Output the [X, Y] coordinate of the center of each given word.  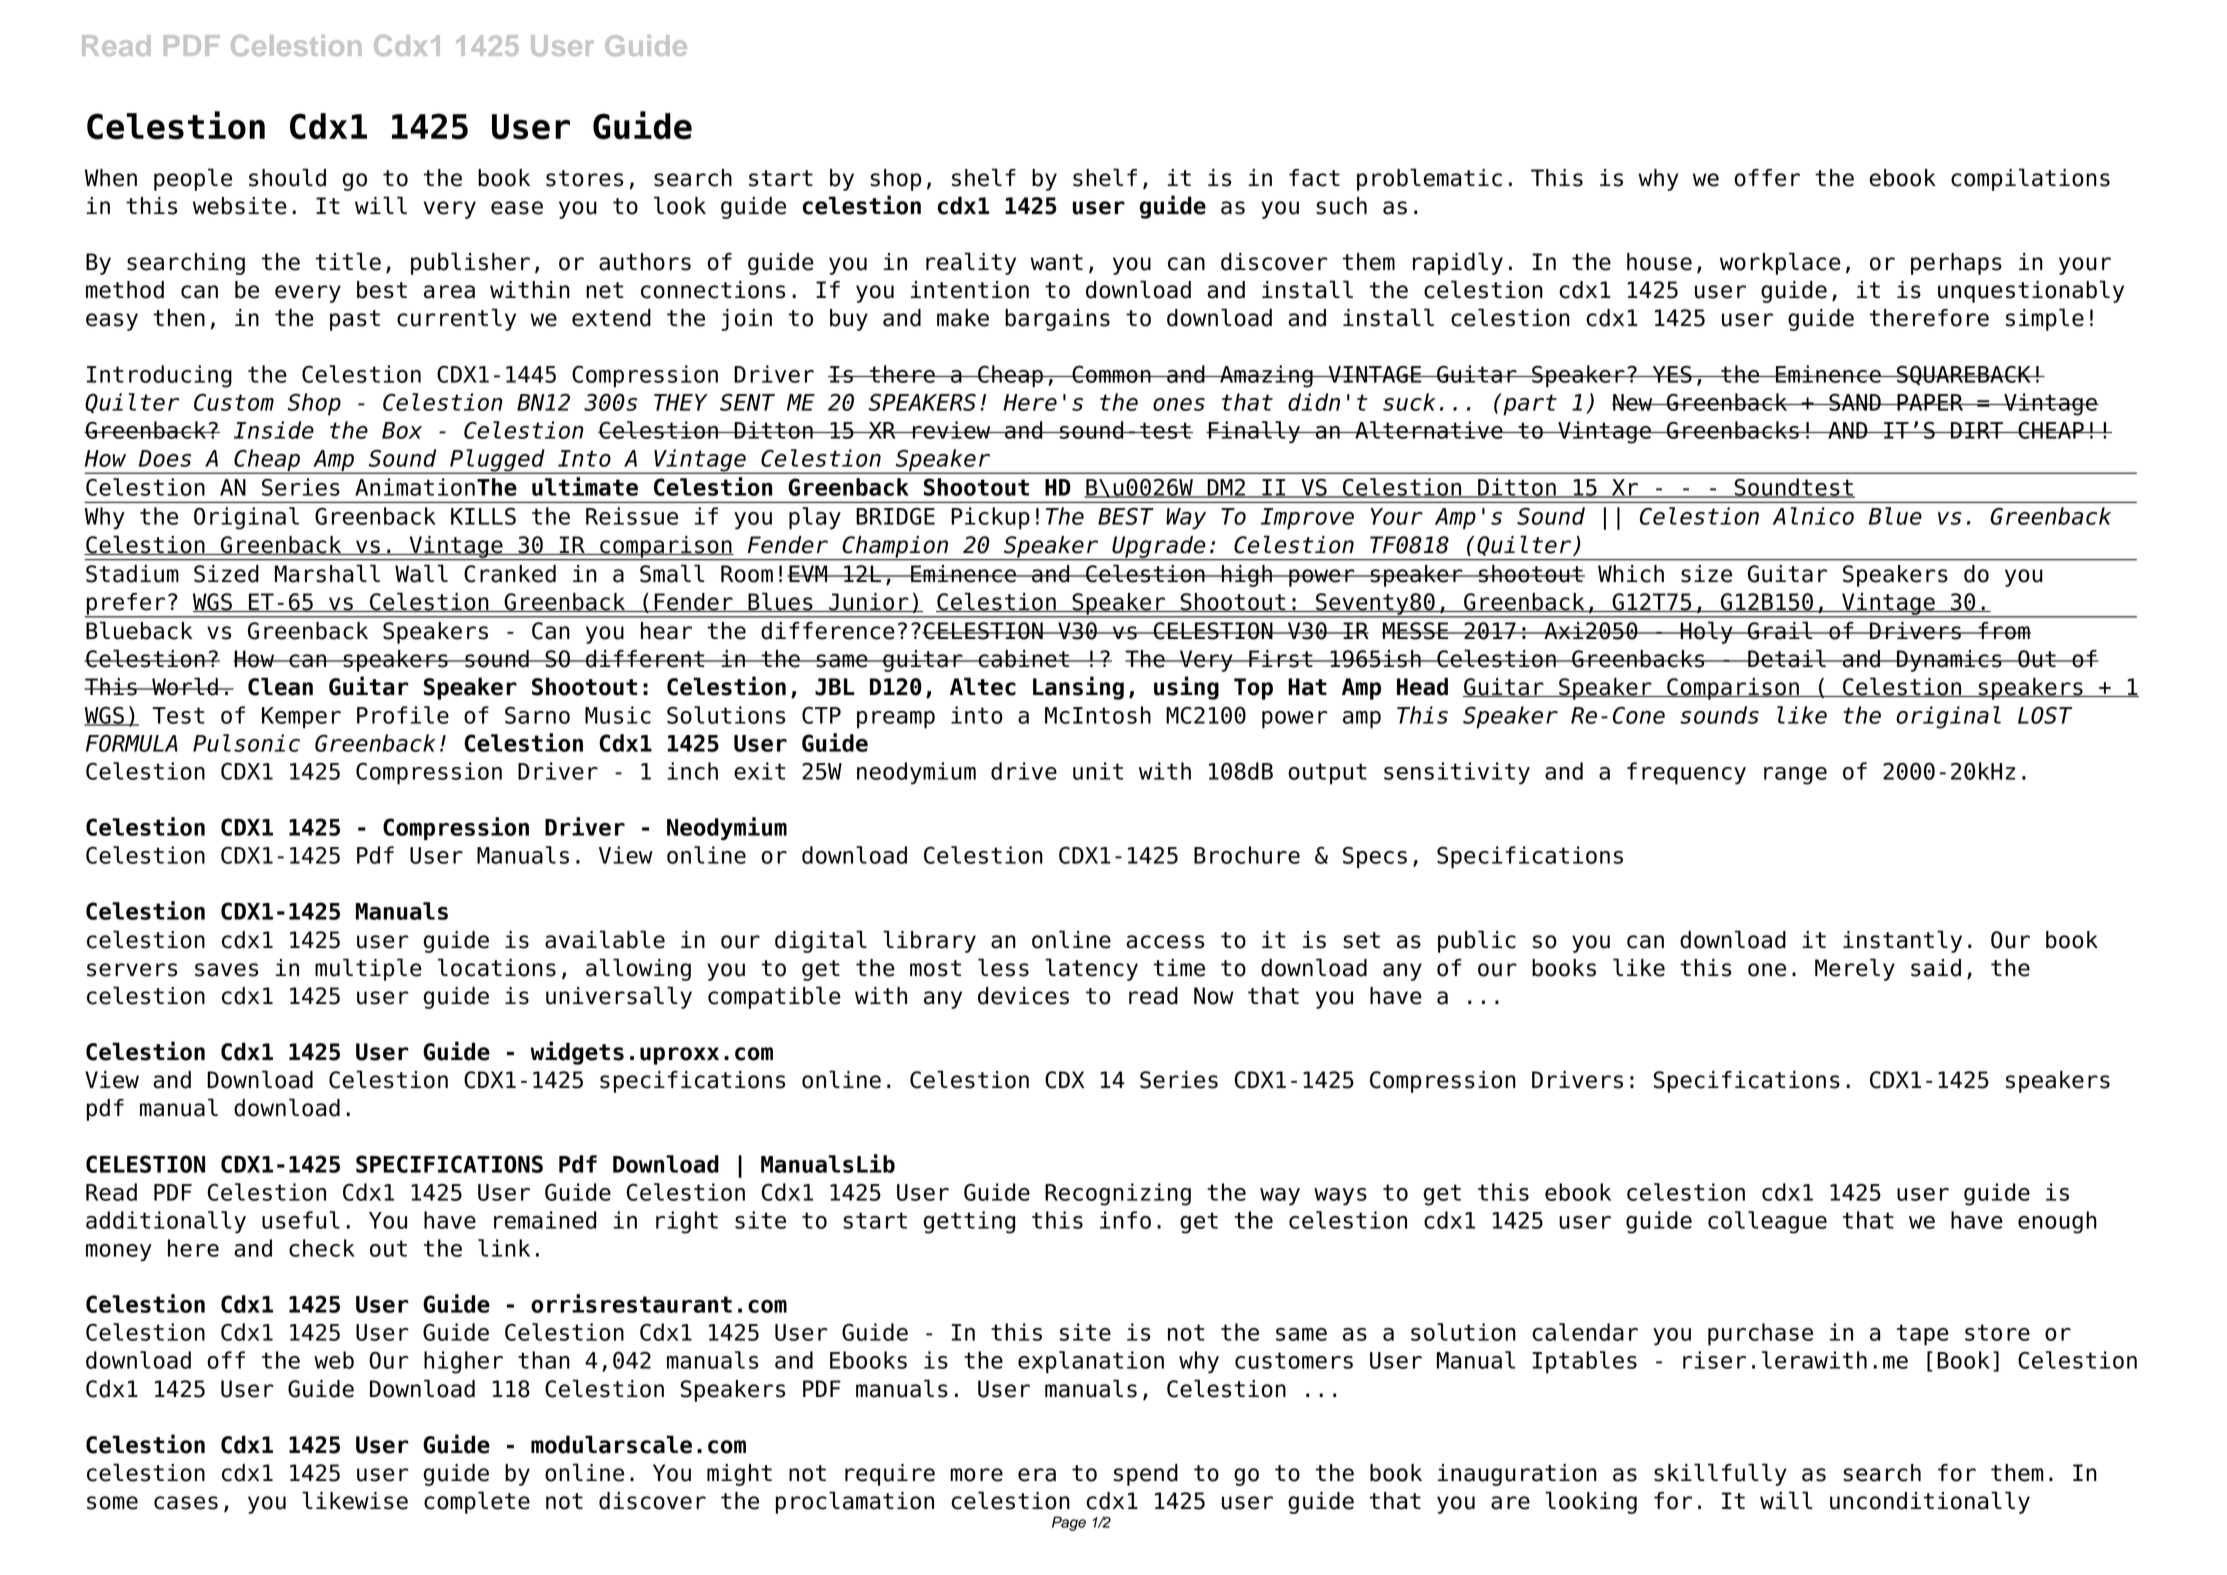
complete [477, 1502]
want [1056, 262]
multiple [368, 969]
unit [1098, 771]
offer [1767, 178]
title [348, 261]
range [1795, 776]
